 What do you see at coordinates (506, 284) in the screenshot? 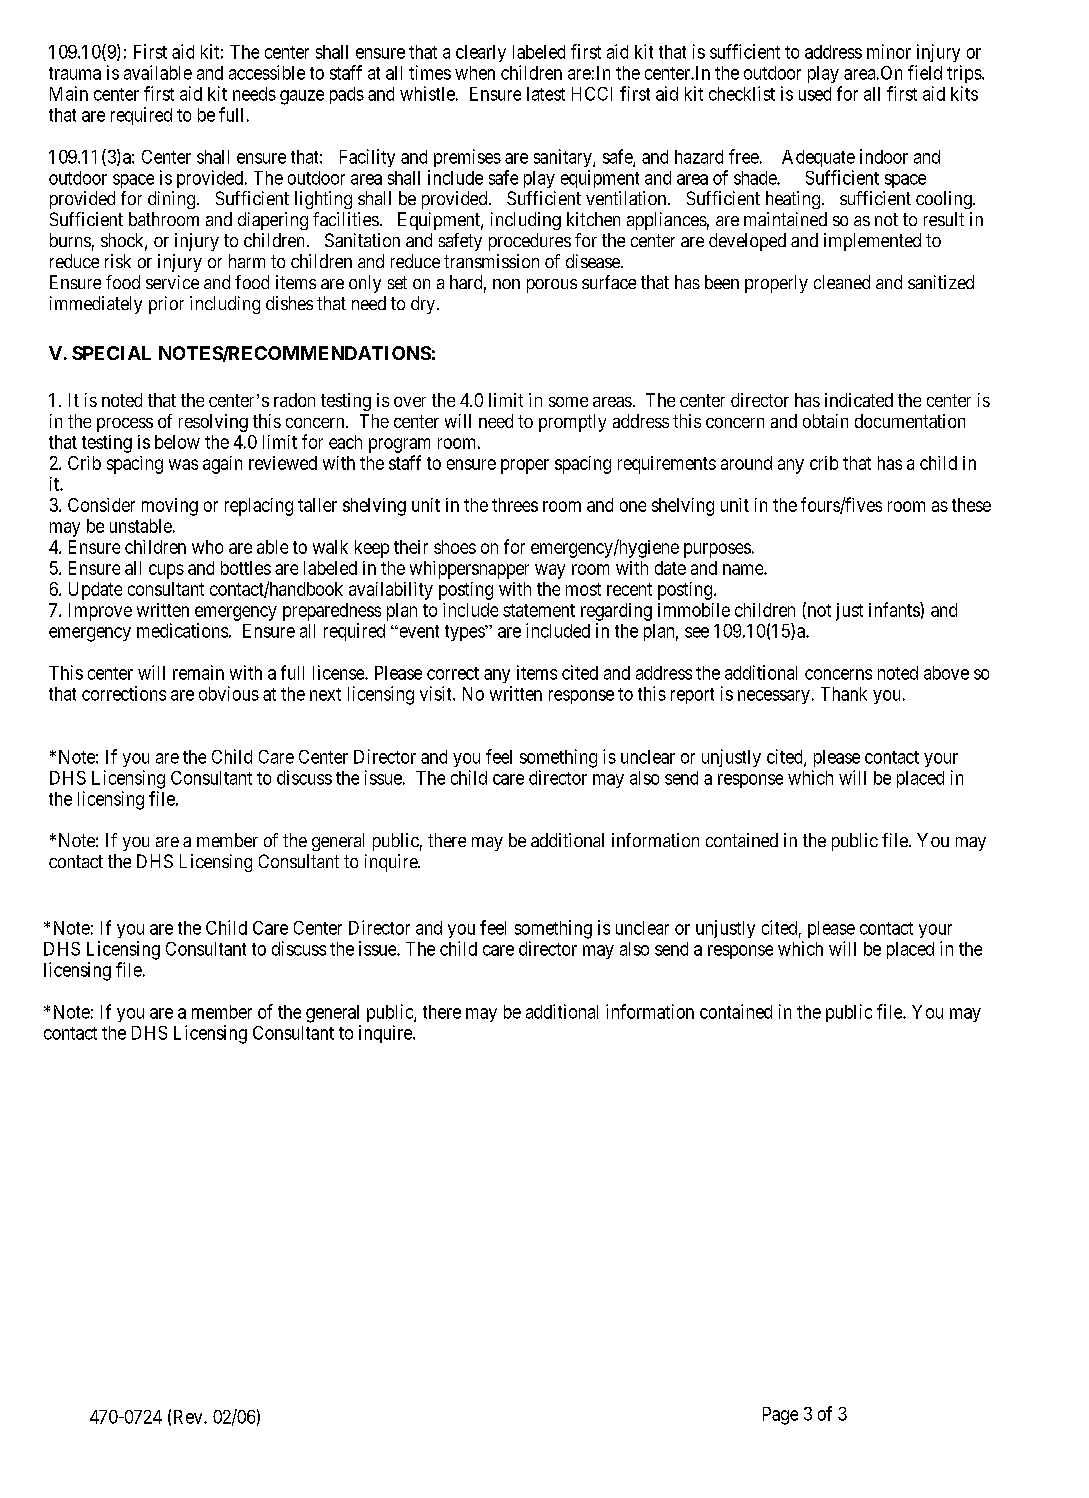
I see `non` at bounding box center [506, 284].
